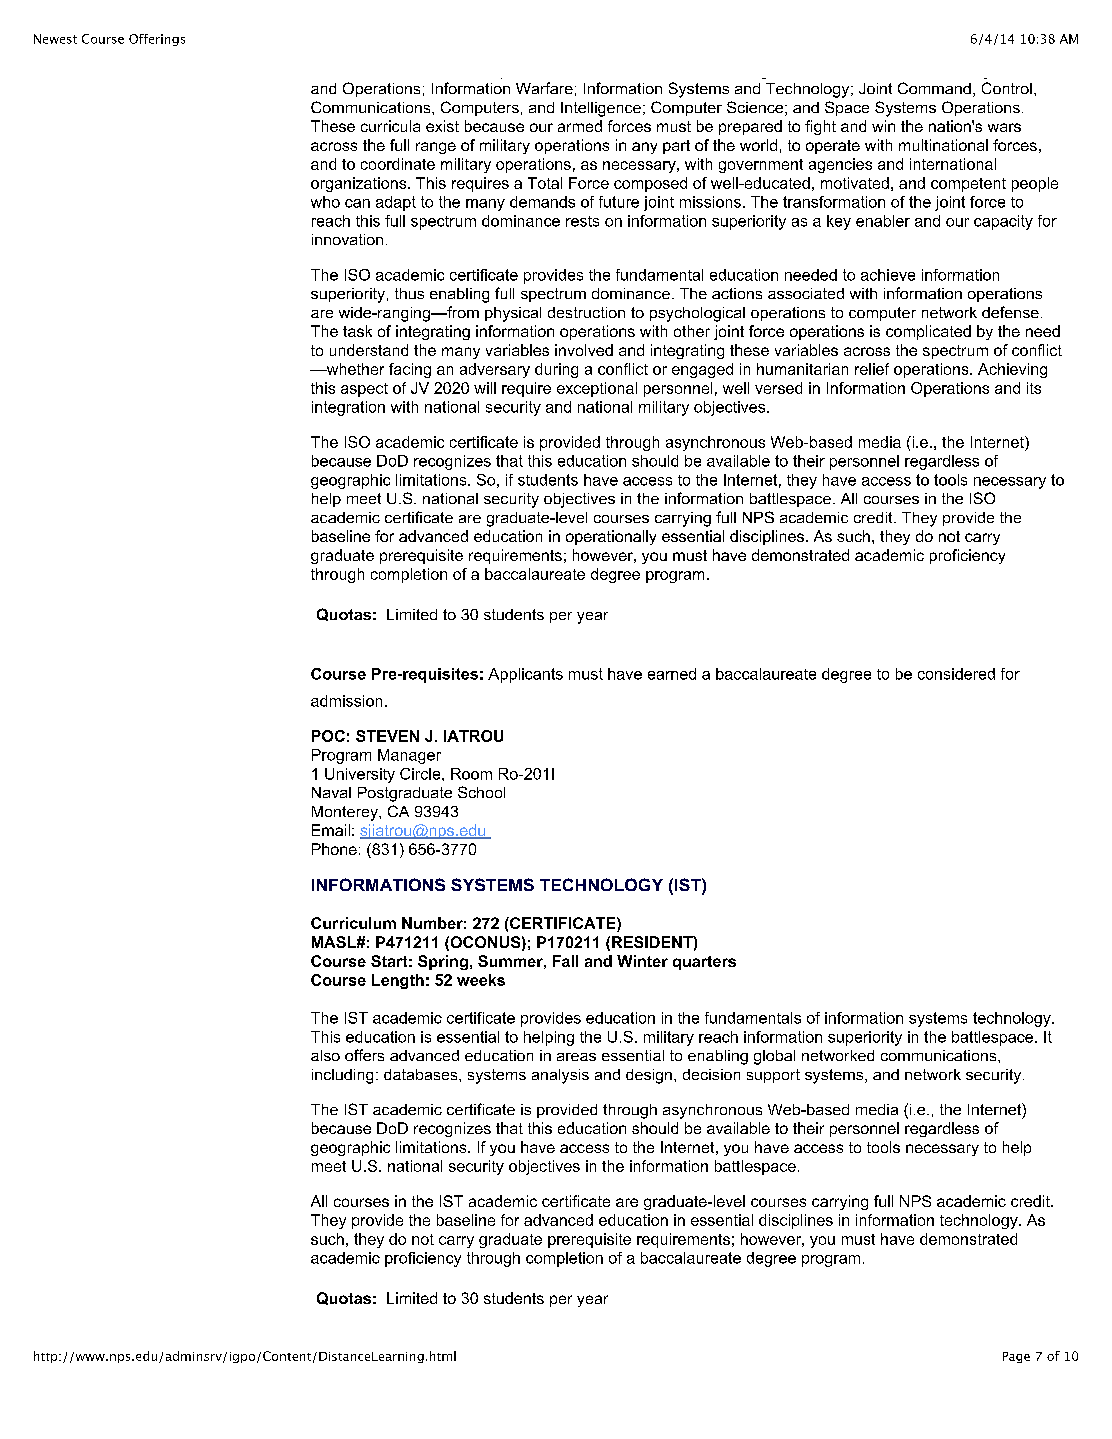 The height and width of the page is (1439, 1112). What do you see at coordinates (934, 88) in the page?
I see `Command` at bounding box center [934, 88].
